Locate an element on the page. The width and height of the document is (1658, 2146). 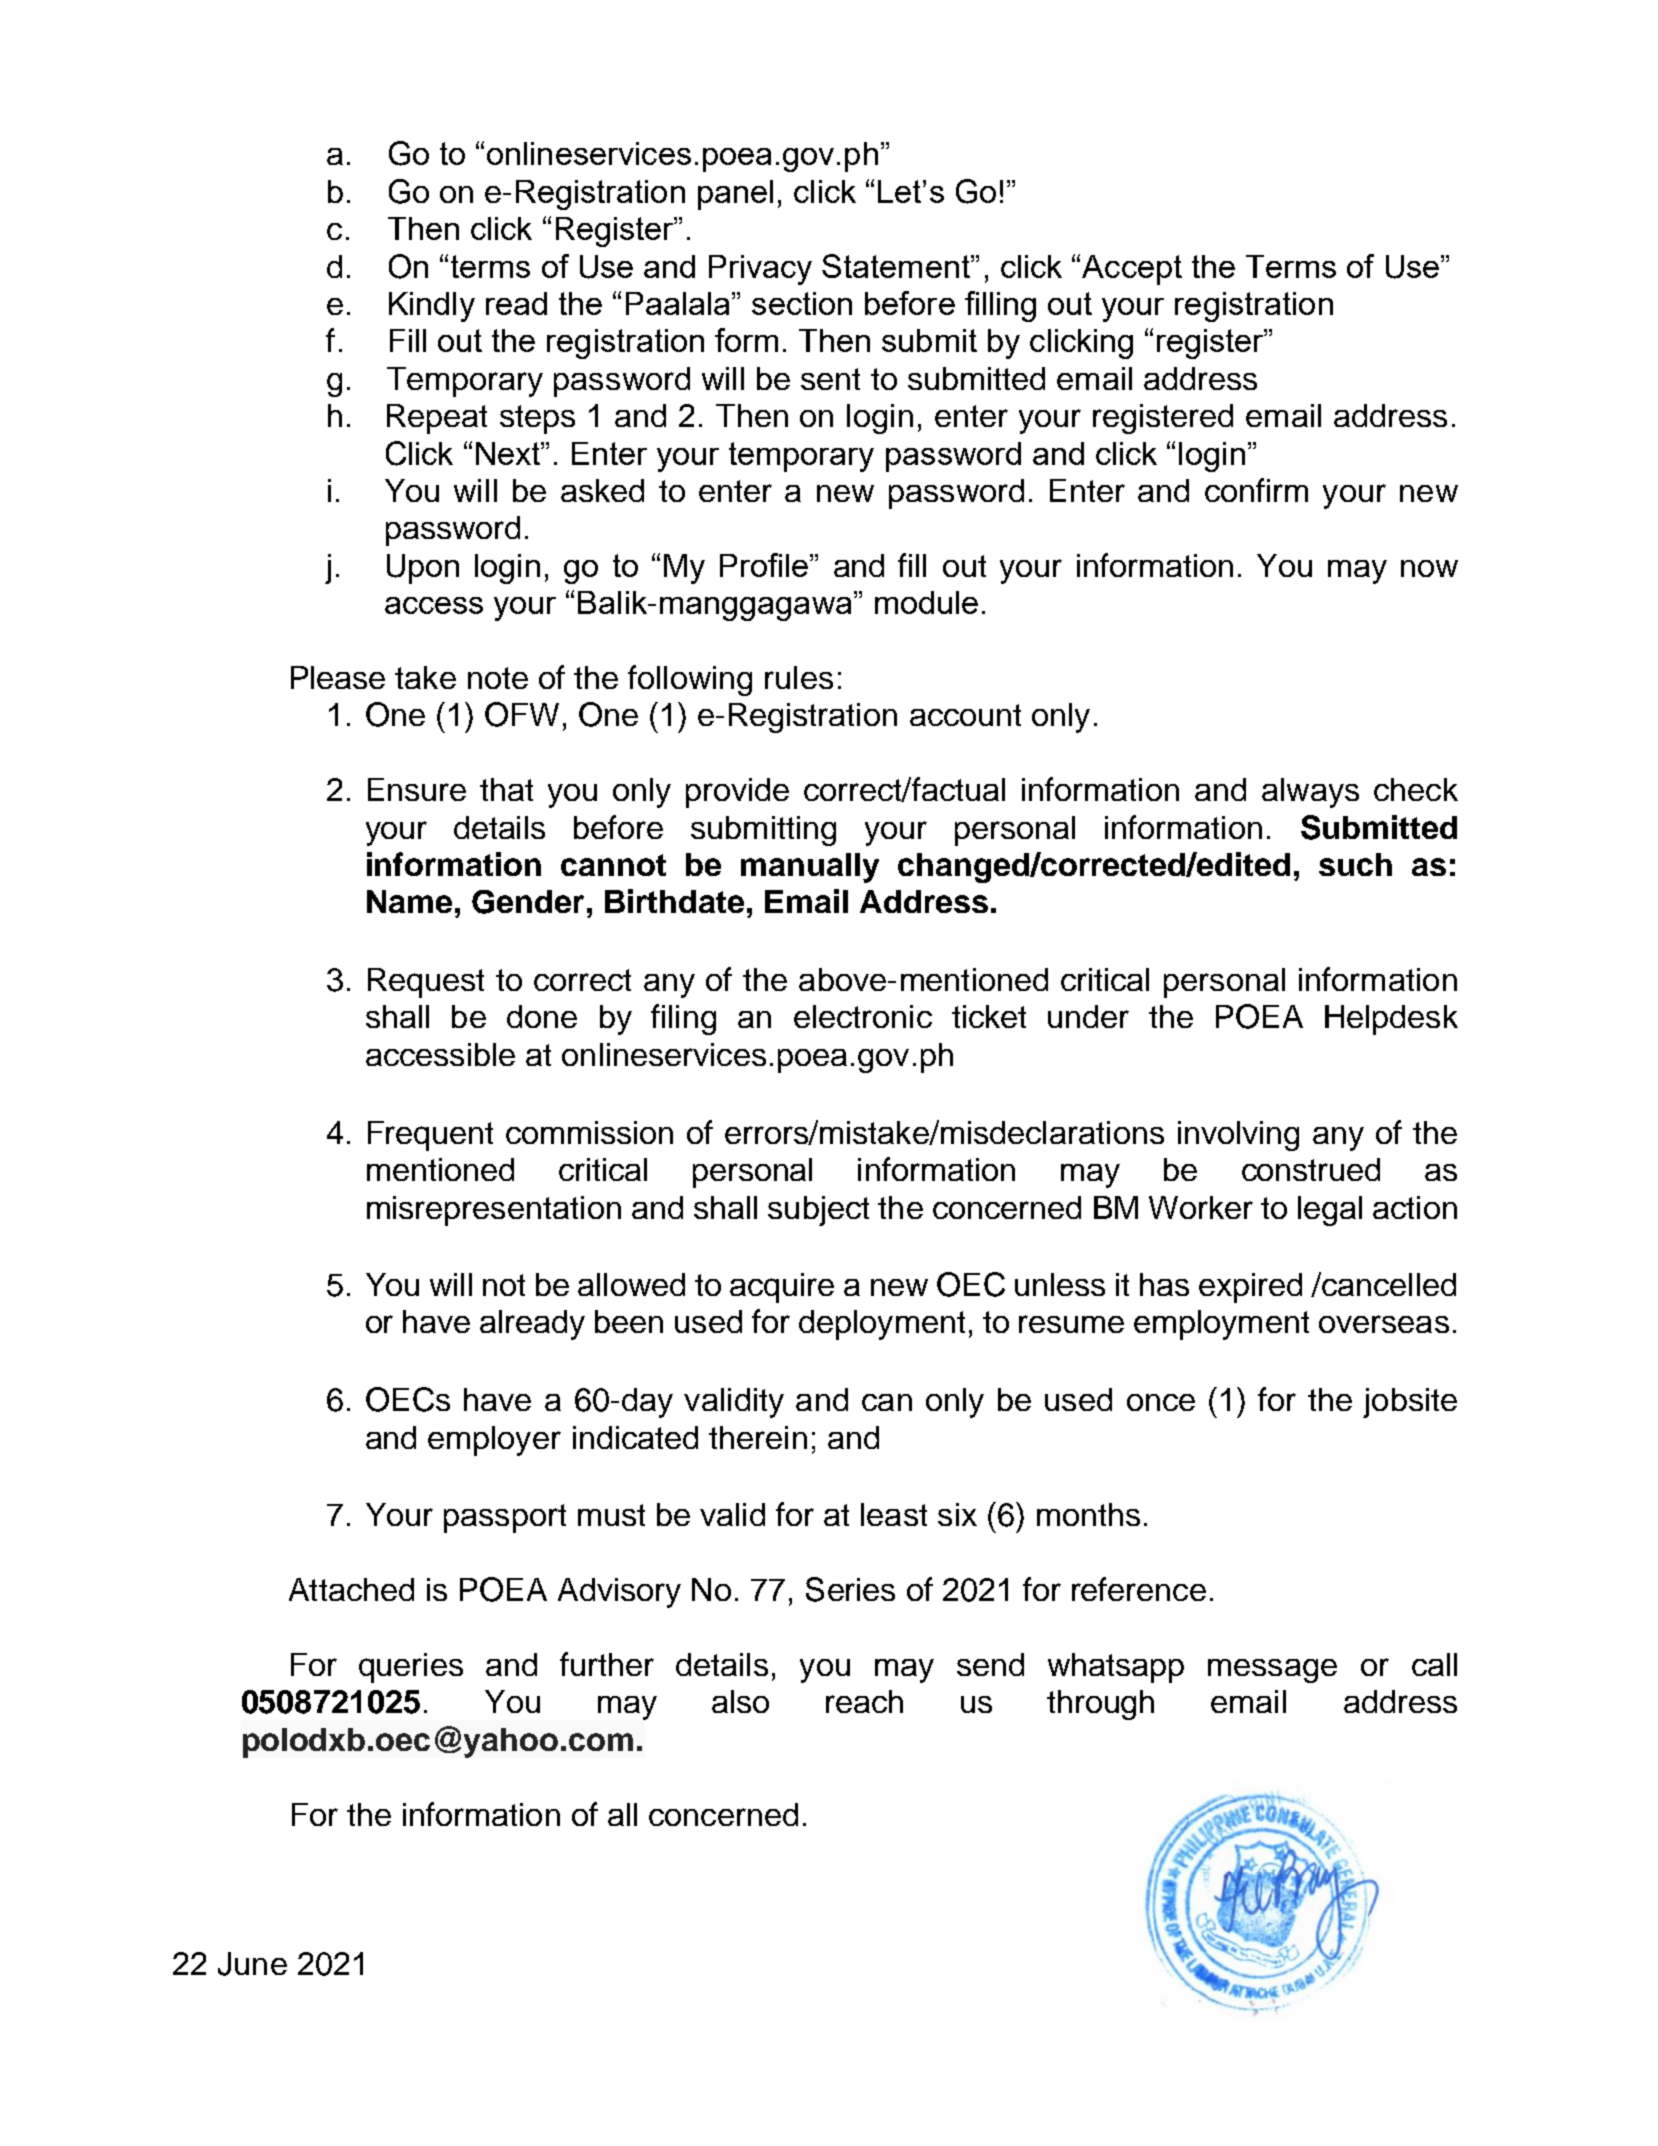
employer is located at coordinates (494, 1441).
